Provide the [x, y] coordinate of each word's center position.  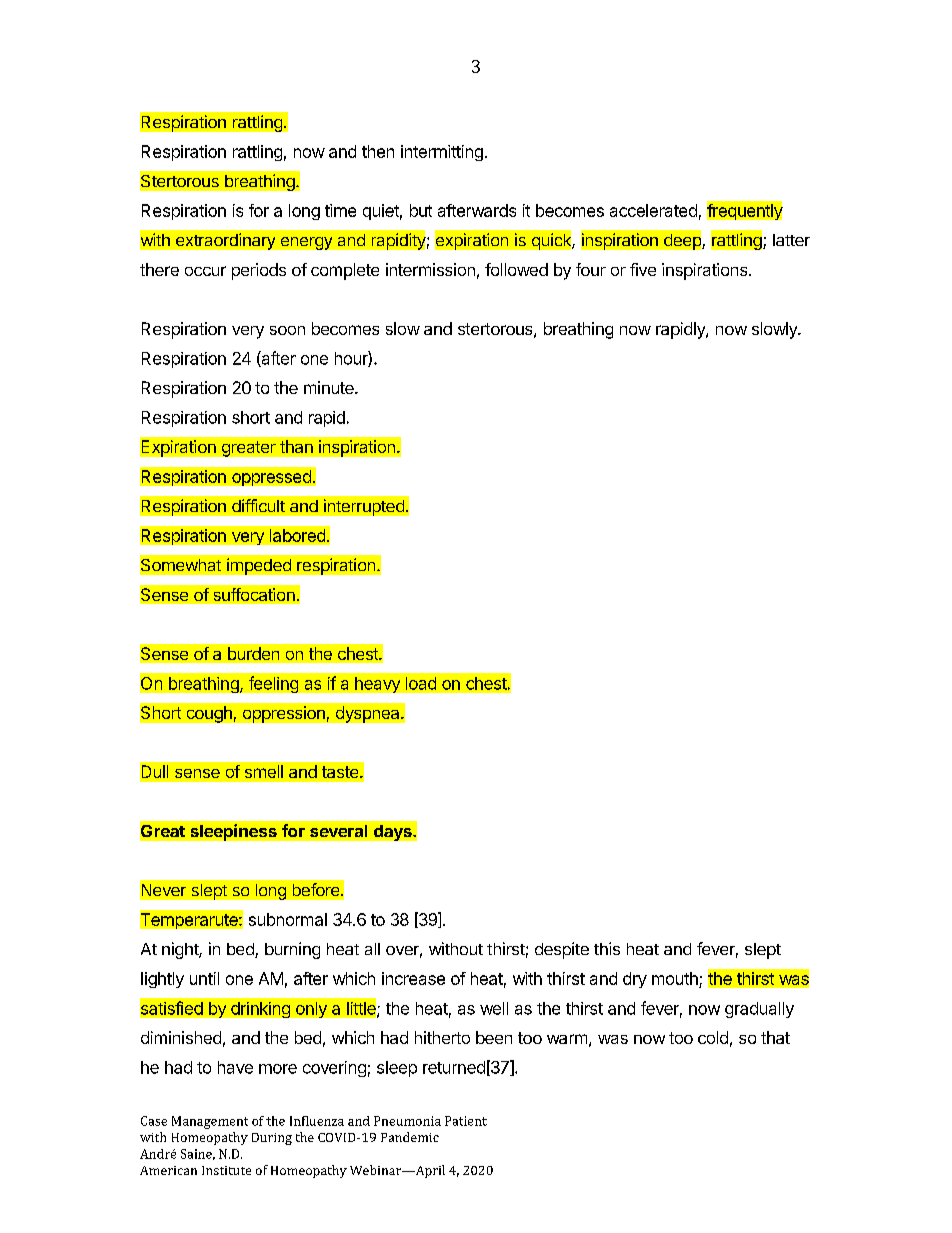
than [296, 446]
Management [210, 1122]
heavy [377, 685]
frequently [745, 211]
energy [306, 243]
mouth [676, 980]
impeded [259, 566]
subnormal [288, 919]
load [421, 683]
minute [330, 387]
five [643, 269]
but [421, 210]
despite [562, 950]
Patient [466, 1121]
